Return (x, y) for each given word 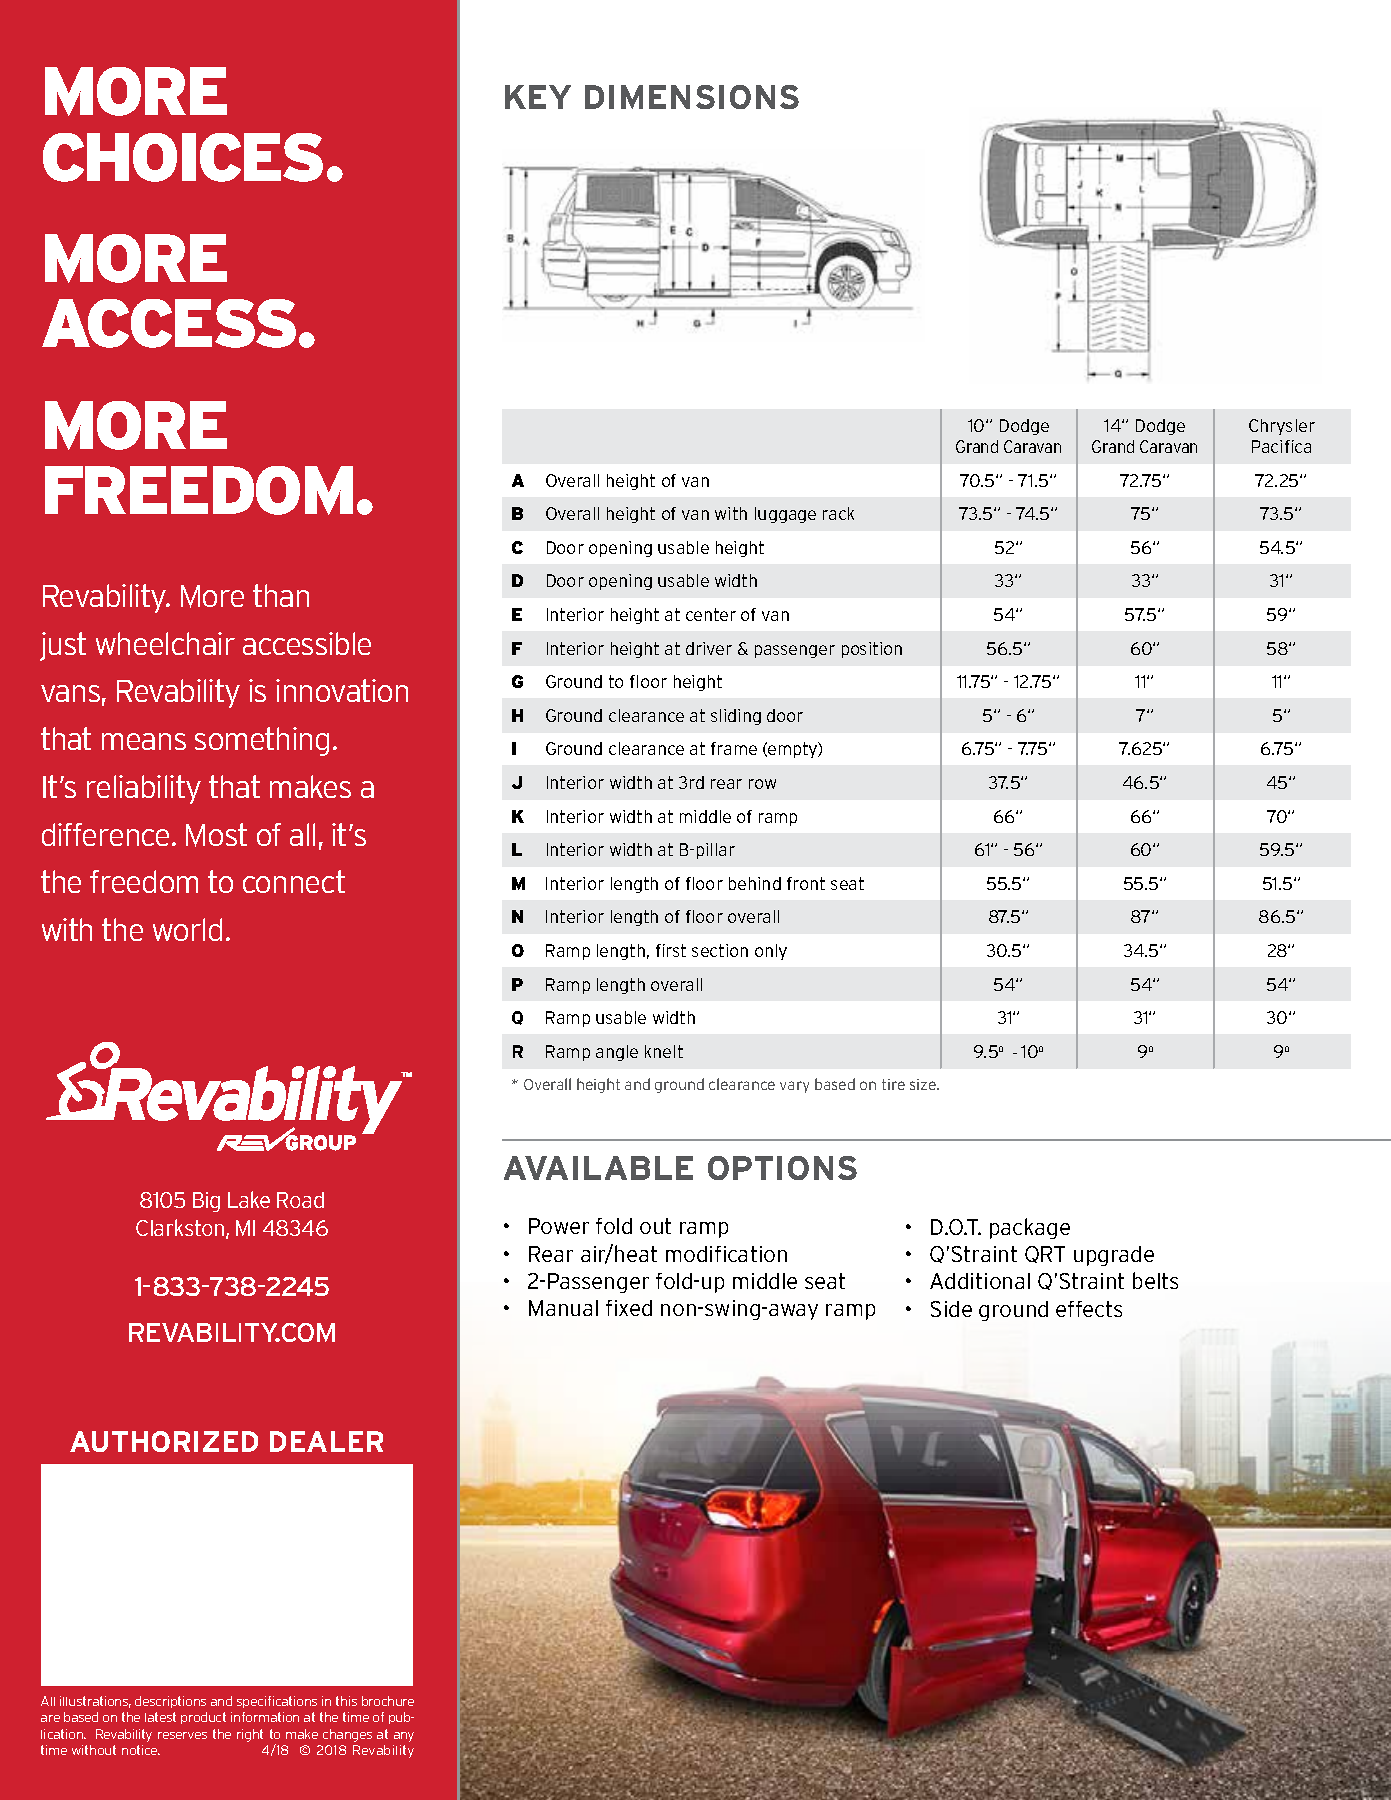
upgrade (1114, 1256)
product (203, 1718)
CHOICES (183, 157)
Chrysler (1282, 427)
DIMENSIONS (692, 97)
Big (206, 1202)
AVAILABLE (598, 1168)
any (404, 1737)
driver (709, 648)
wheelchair (165, 643)
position (872, 650)
